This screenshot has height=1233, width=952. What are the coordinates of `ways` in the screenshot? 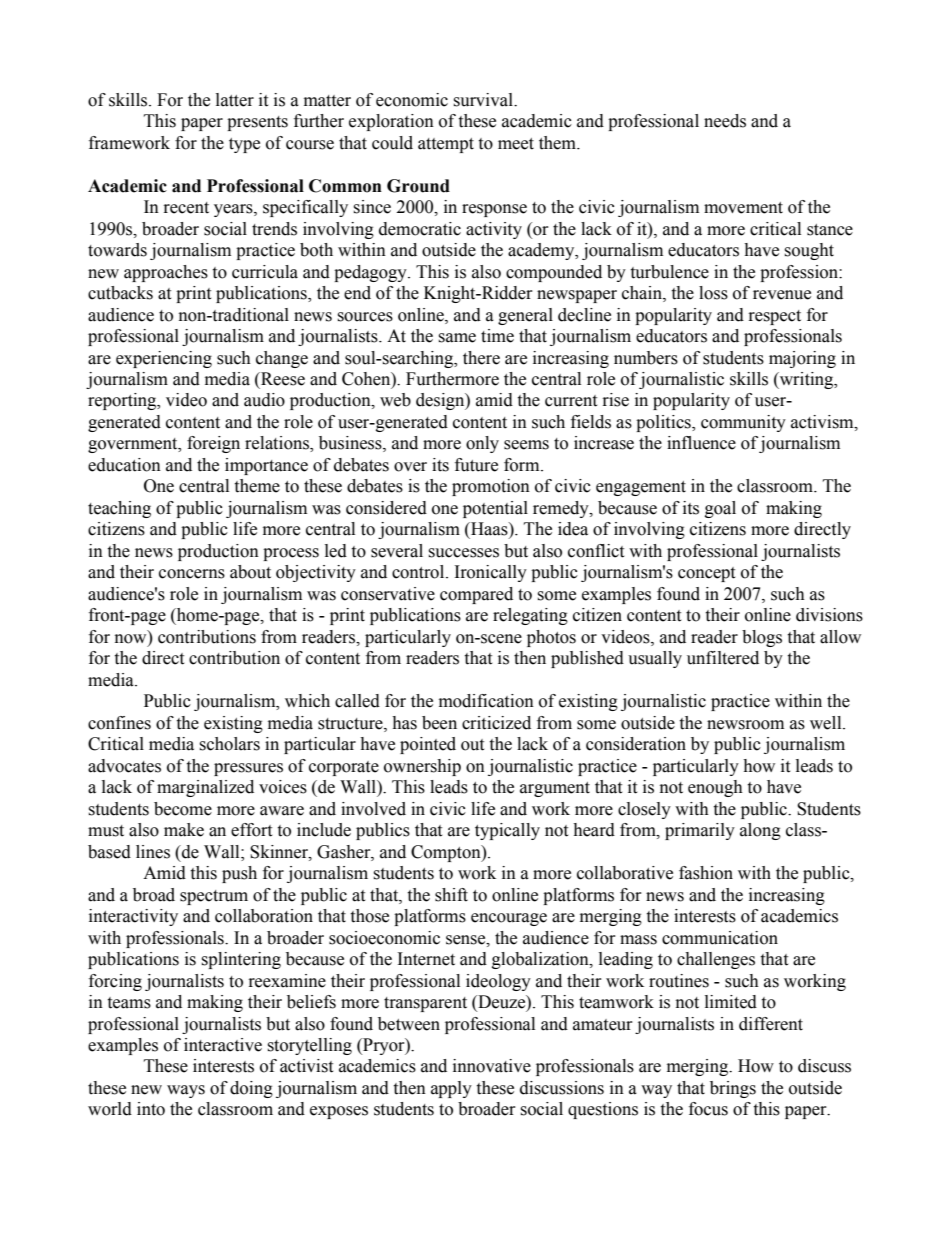 It's located at (186, 1091).
